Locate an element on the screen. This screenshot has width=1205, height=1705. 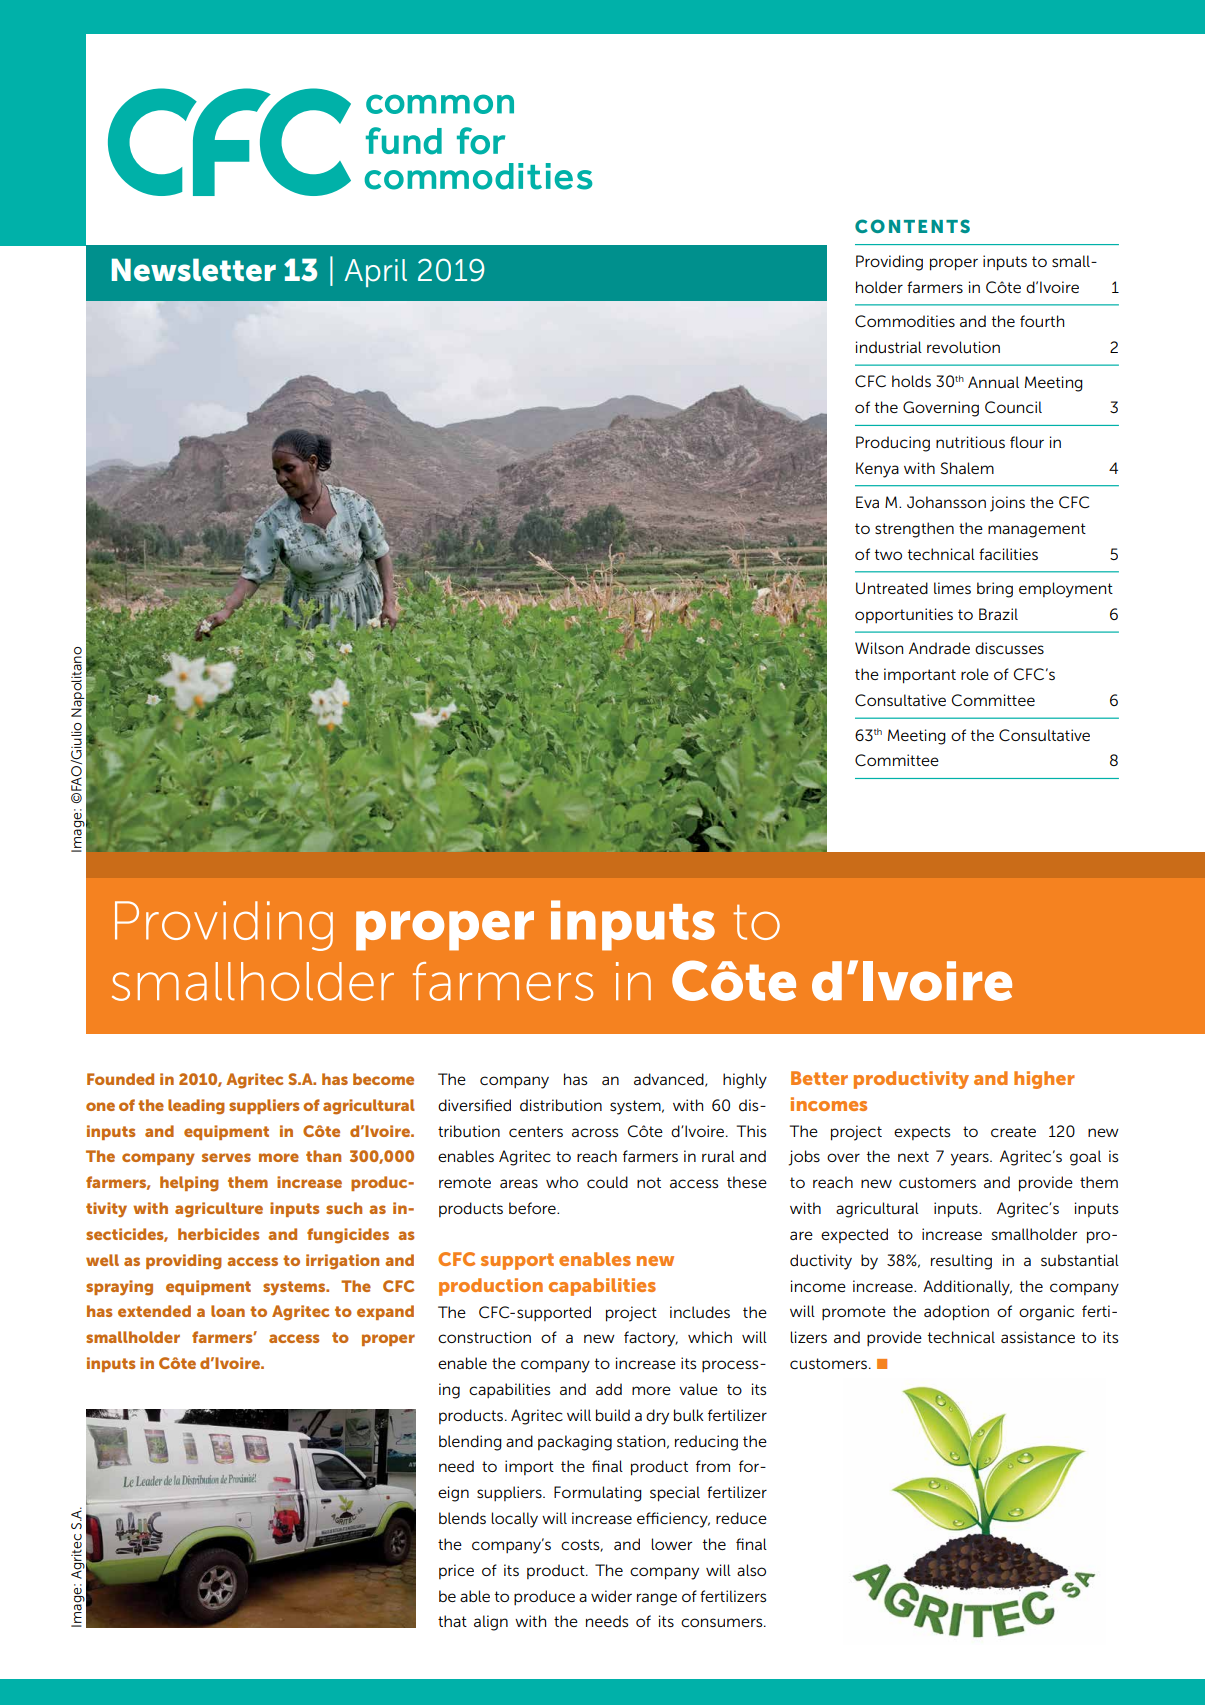
serves is located at coordinates (226, 1157).
